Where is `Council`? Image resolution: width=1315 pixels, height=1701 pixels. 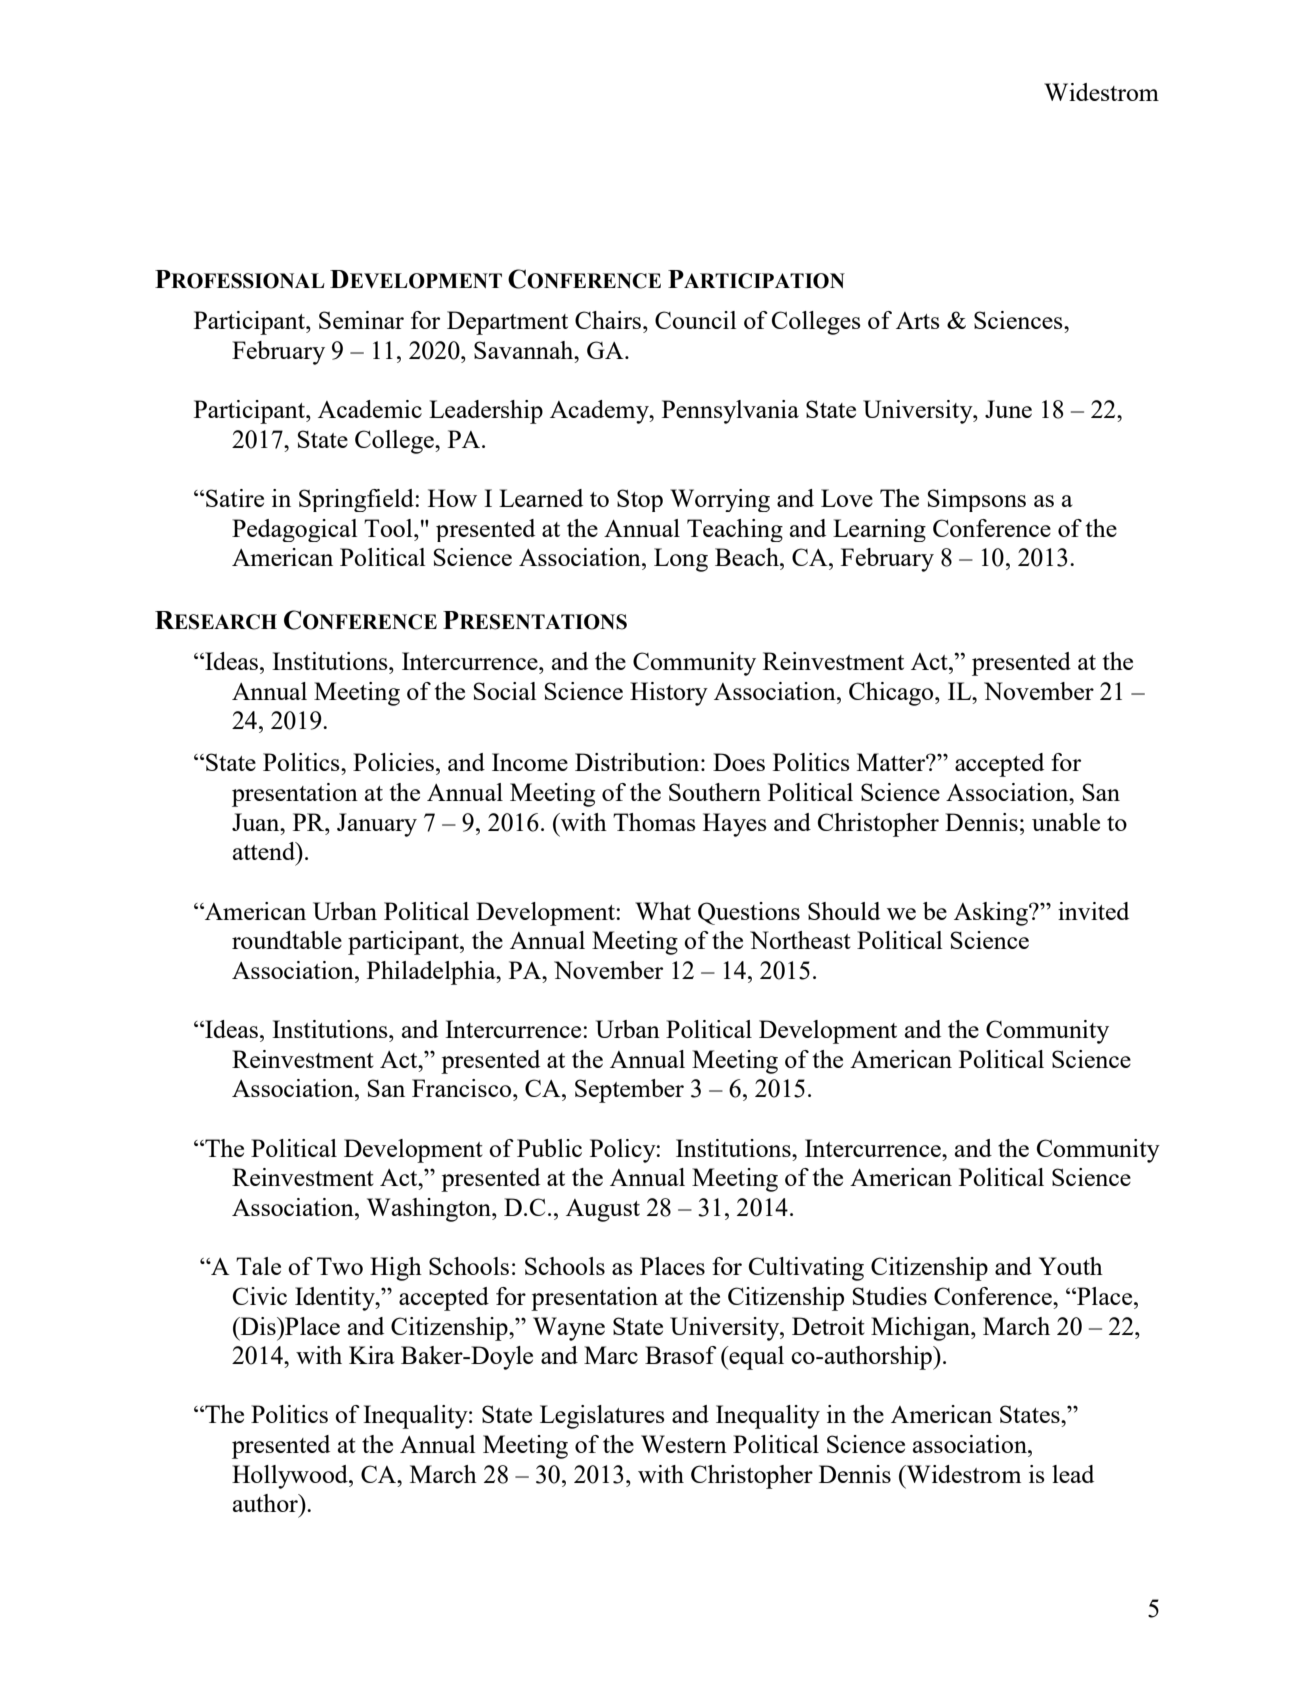
Council is located at coordinates (695, 320).
